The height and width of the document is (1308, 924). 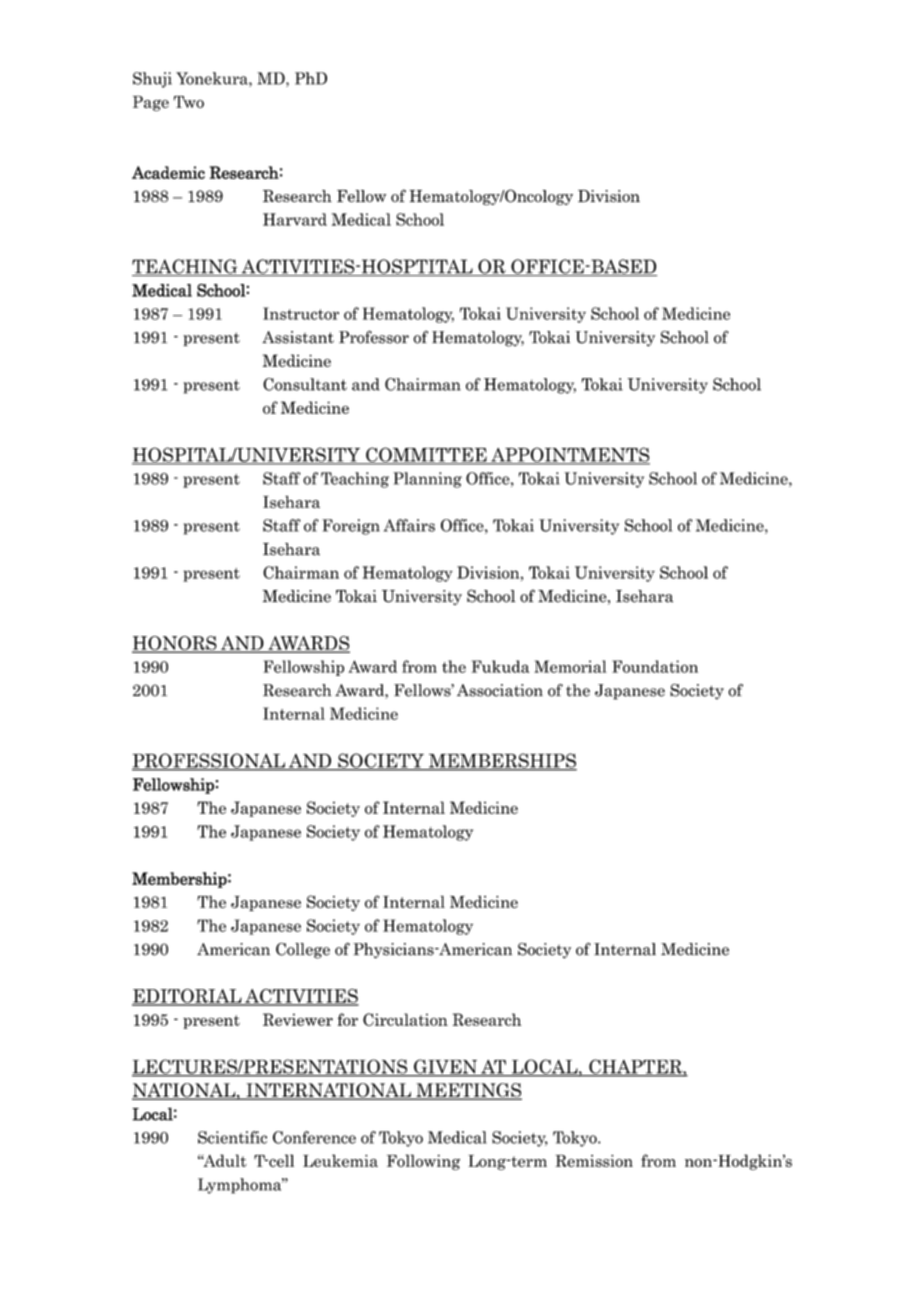 What do you see at coordinates (423, 1162) in the document?
I see `Following` at bounding box center [423, 1162].
